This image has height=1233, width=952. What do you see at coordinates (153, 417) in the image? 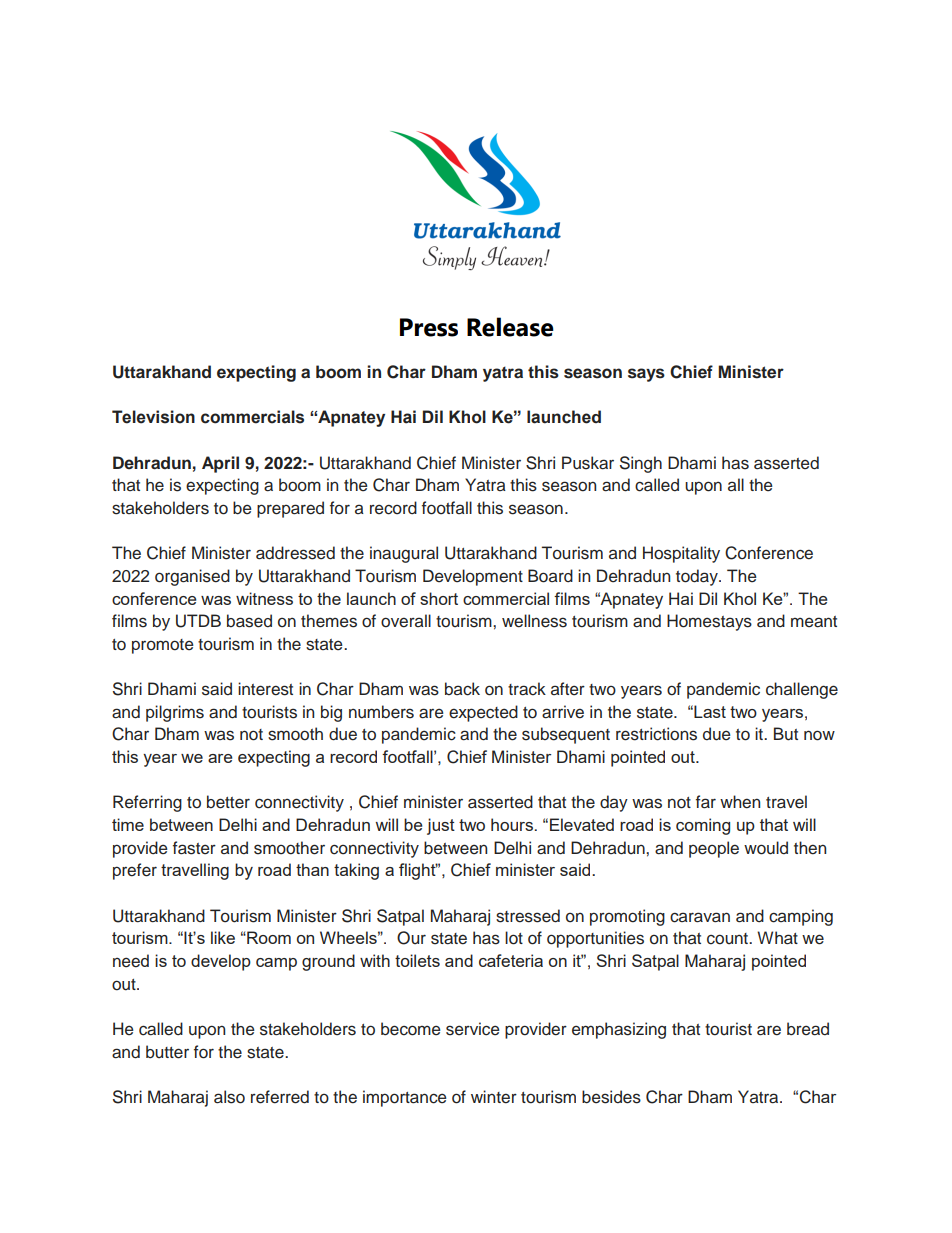
I see `Television` at bounding box center [153, 417].
